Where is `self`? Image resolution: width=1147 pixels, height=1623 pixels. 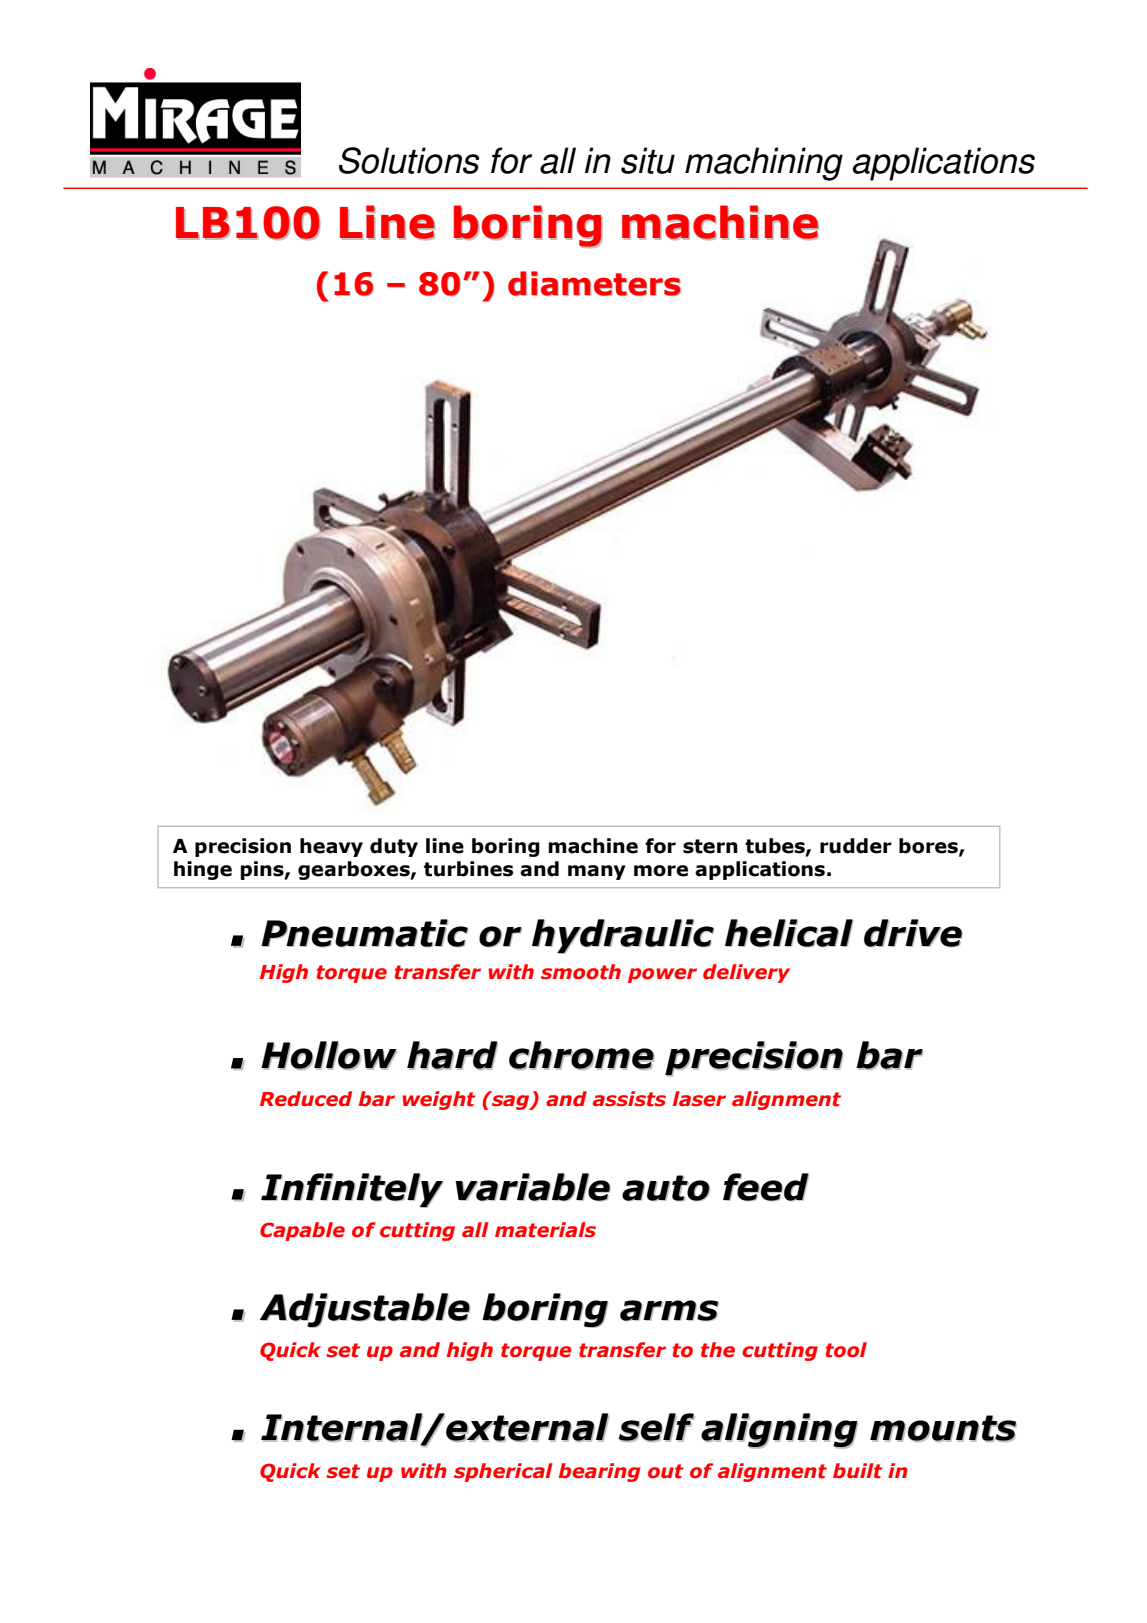 self is located at coordinates (656, 1427).
